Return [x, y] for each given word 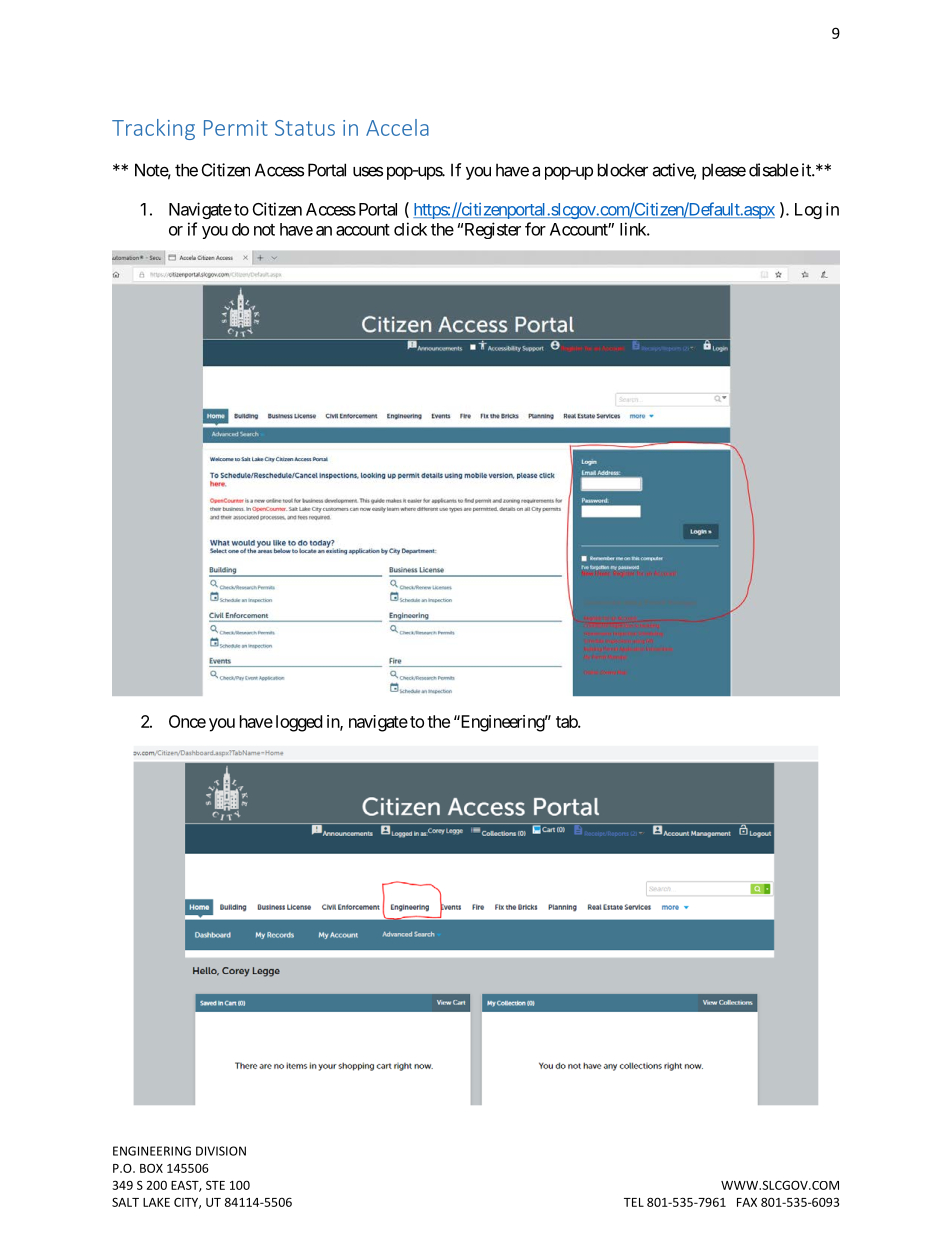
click [410, 229]
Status [305, 128]
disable [774, 170]
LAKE [156, 1202]
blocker [623, 170]
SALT [125, 1202]
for [535, 229]
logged [299, 723]
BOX [151, 1168]
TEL [634, 1202]
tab [567, 721]
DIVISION [221, 1151]
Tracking [153, 129]
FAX [747, 1202]
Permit [236, 128]
